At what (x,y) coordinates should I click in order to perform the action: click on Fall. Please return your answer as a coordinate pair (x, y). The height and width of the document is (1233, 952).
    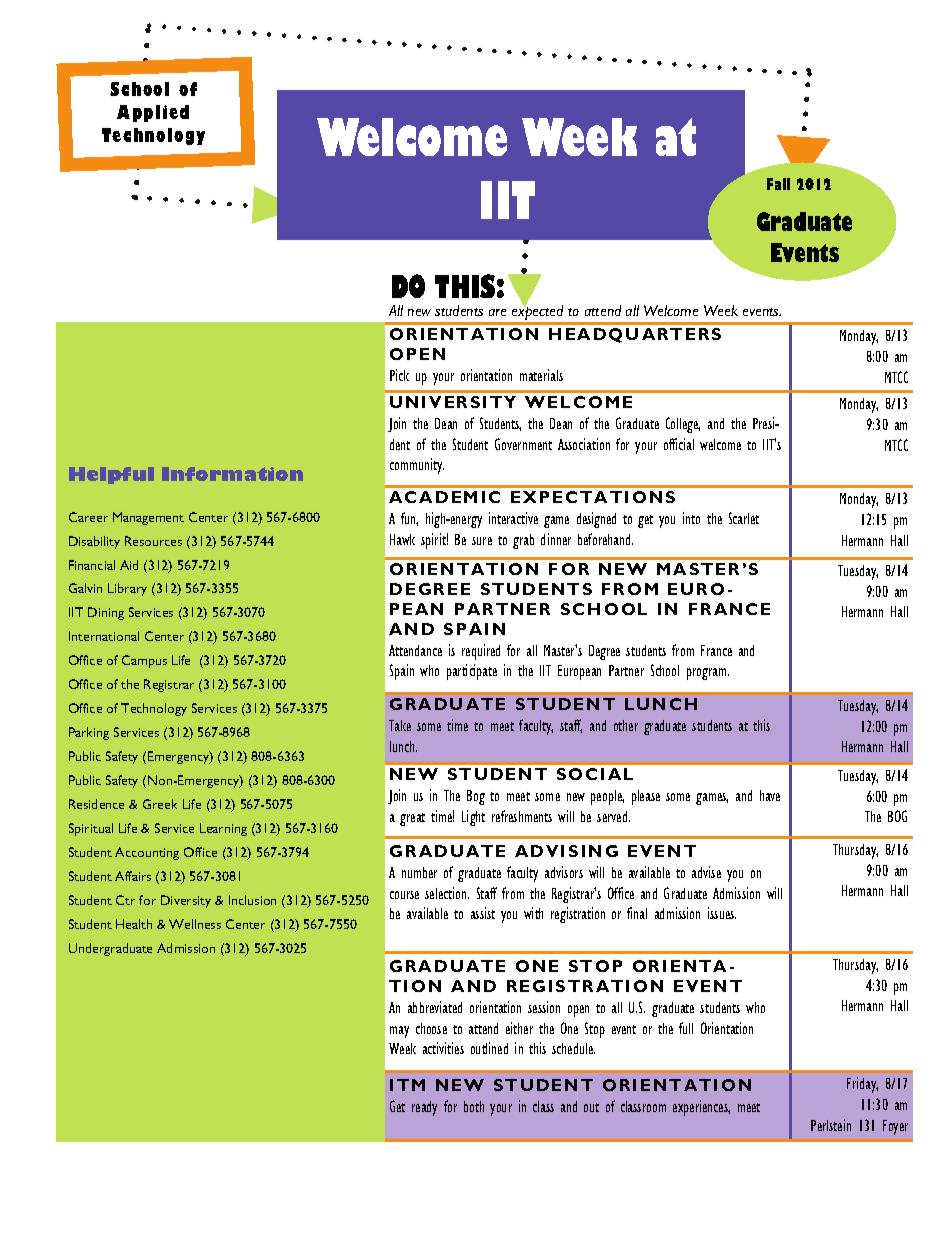
    Looking at the image, I should click on (778, 184).
